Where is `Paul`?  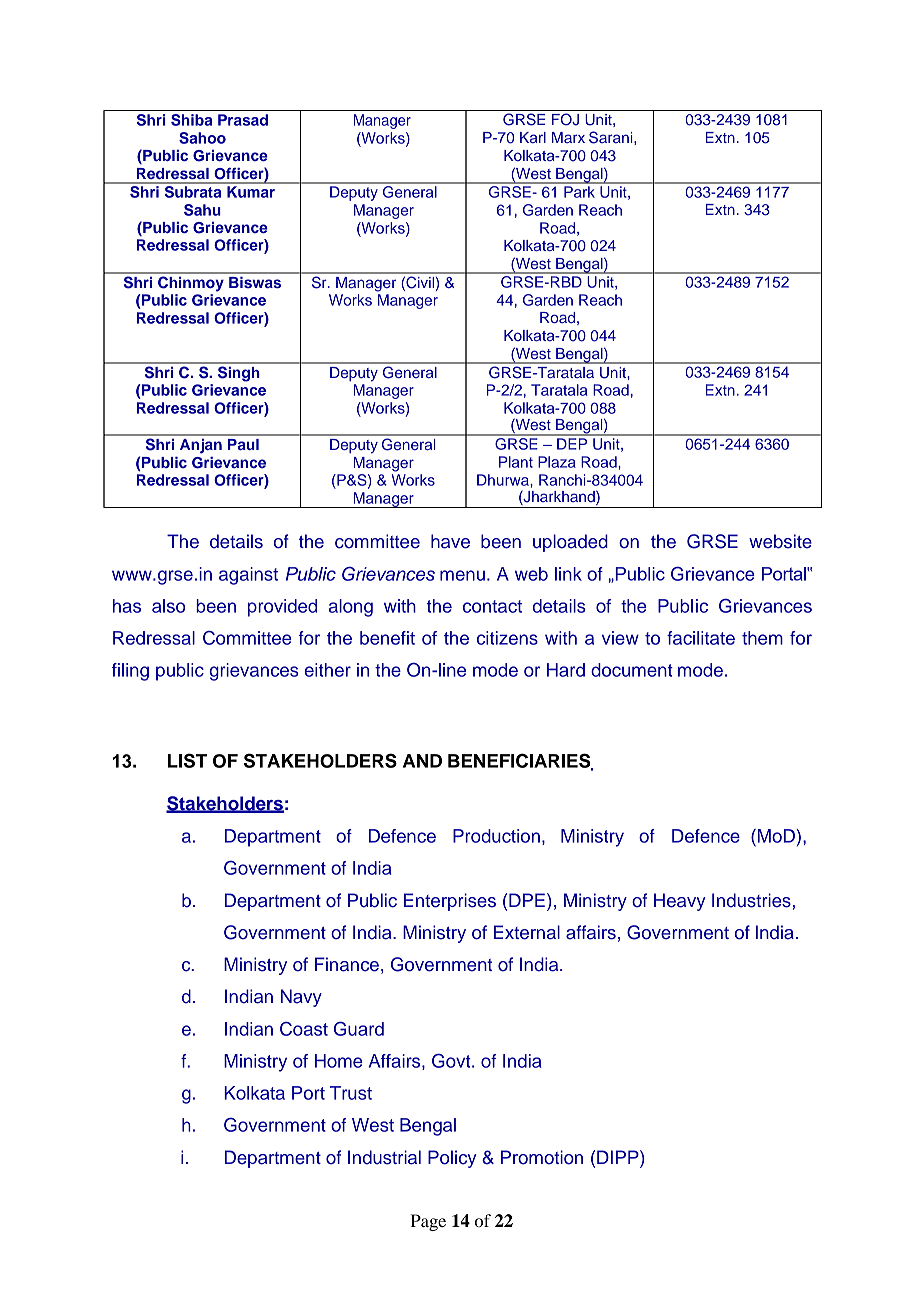 Paul is located at coordinates (243, 444).
